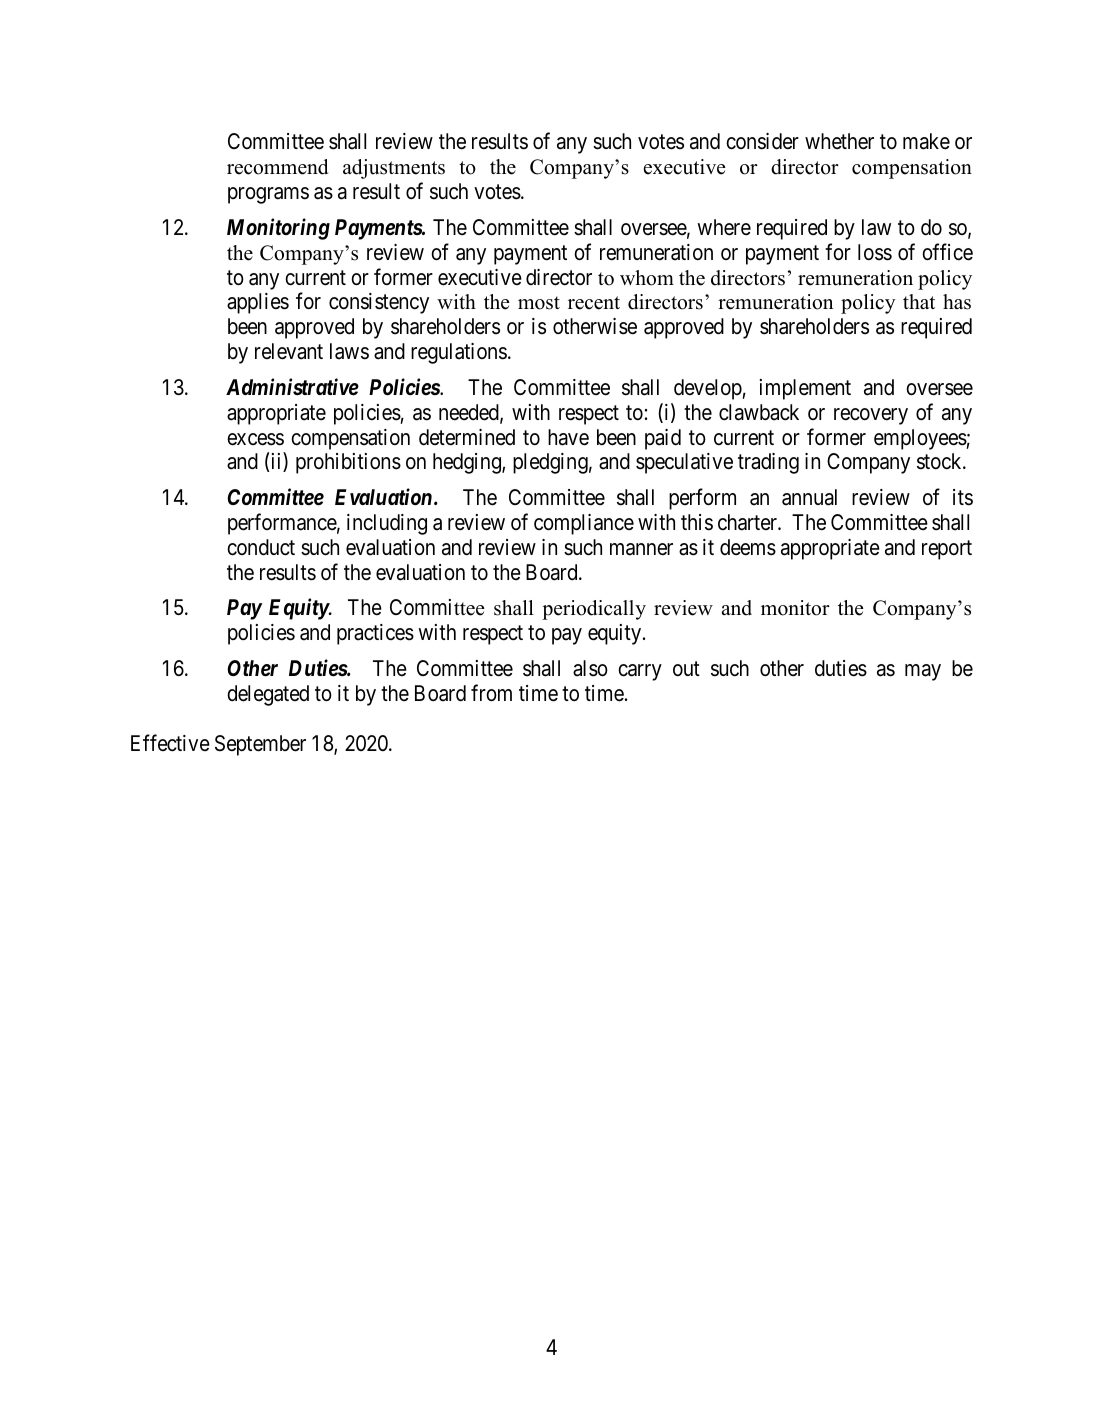 This document has height=1427, width=1102. What do you see at coordinates (584, 524) in the document?
I see `compliance` at bounding box center [584, 524].
